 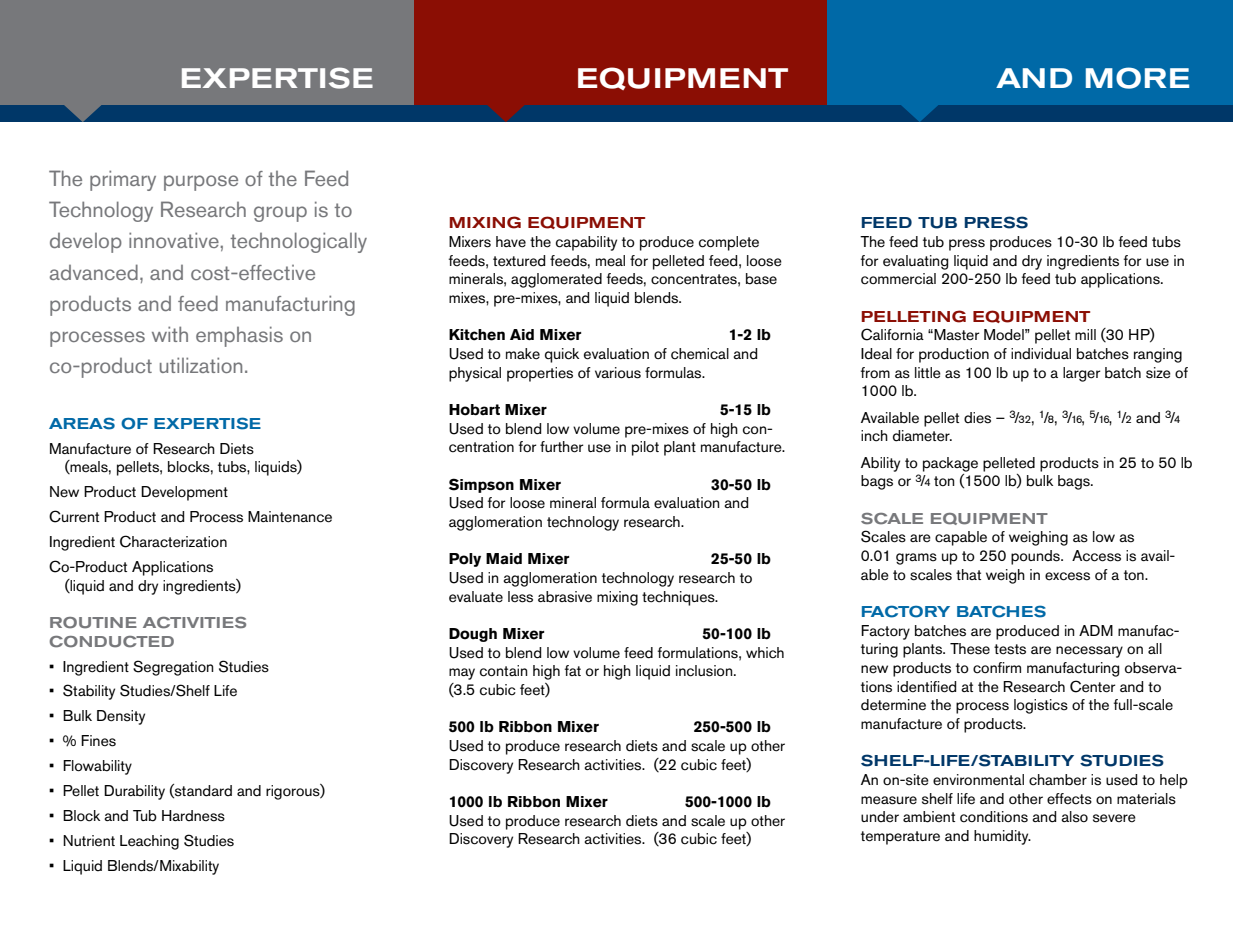 What do you see at coordinates (201, 183) in the image?
I see `purpose` at bounding box center [201, 183].
